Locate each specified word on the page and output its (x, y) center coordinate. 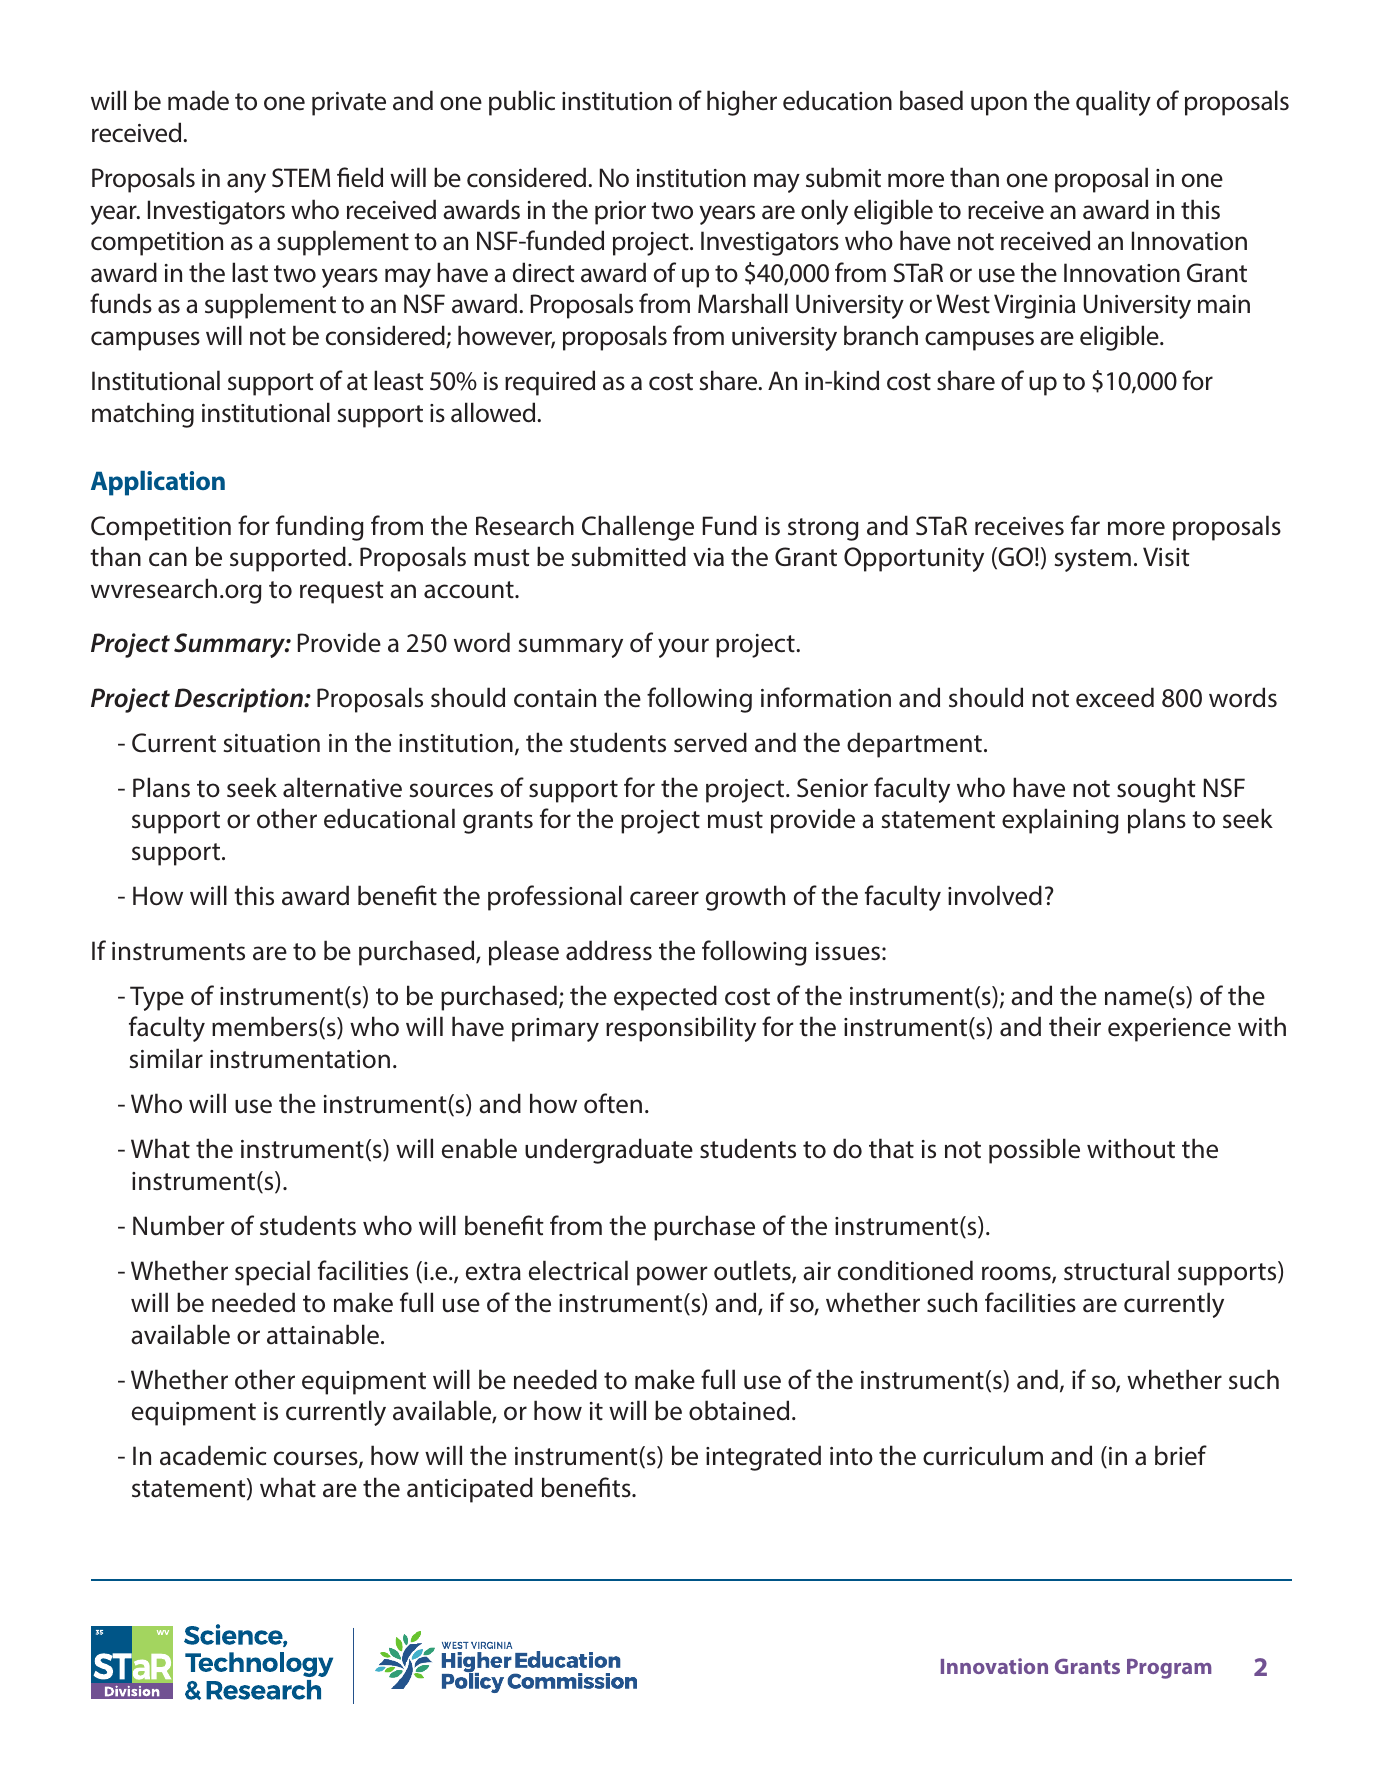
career (664, 898)
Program (1169, 1669)
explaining (1060, 821)
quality (1113, 103)
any (246, 183)
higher (742, 103)
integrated (763, 1458)
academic (213, 1455)
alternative (342, 787)
